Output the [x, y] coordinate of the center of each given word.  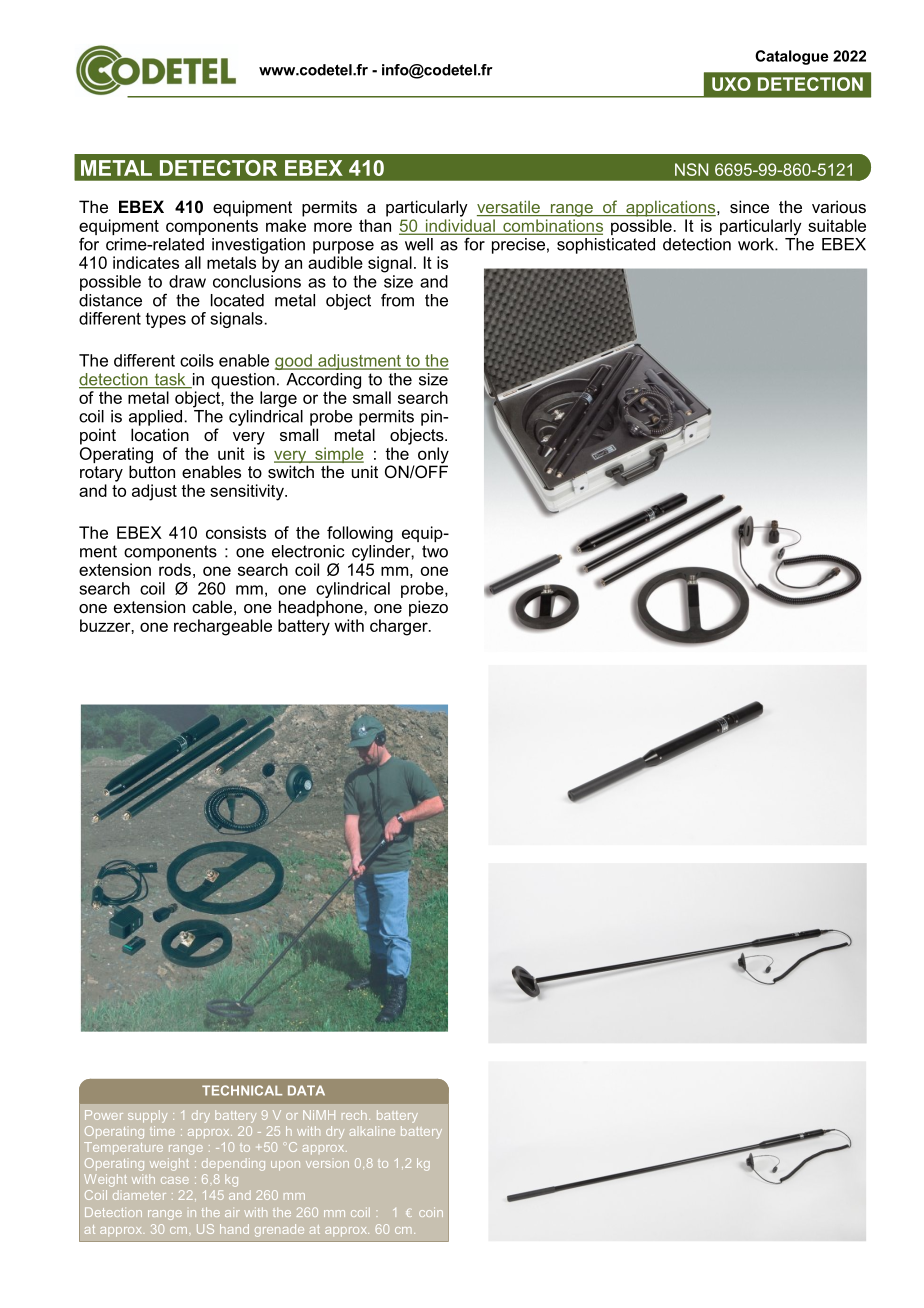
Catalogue [792, 57]
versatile [509, 208]
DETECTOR [218, 168]
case [175, 1180]
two [435, 551]
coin [431, 1212]
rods [175, 569]
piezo [428, 608]
